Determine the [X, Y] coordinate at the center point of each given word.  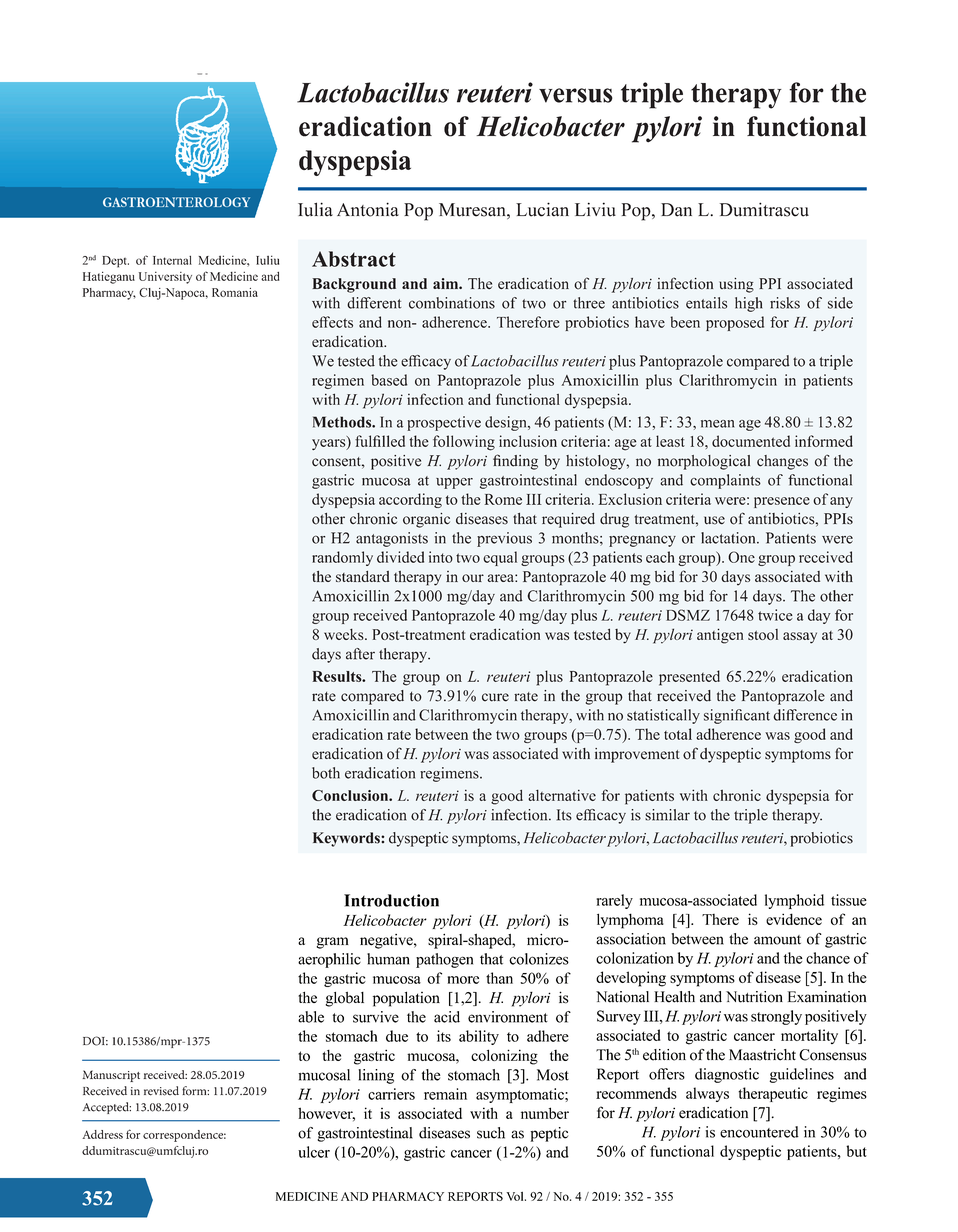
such [491, 1133]
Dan [676, 210]
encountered [759, 1132]
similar [667, 815]
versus [576, 95]
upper [454, 483]
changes [782, 462]
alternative [562, 795]
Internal [172, 260]
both [326, 773]
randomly [342, 558]
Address [102, 1134]
